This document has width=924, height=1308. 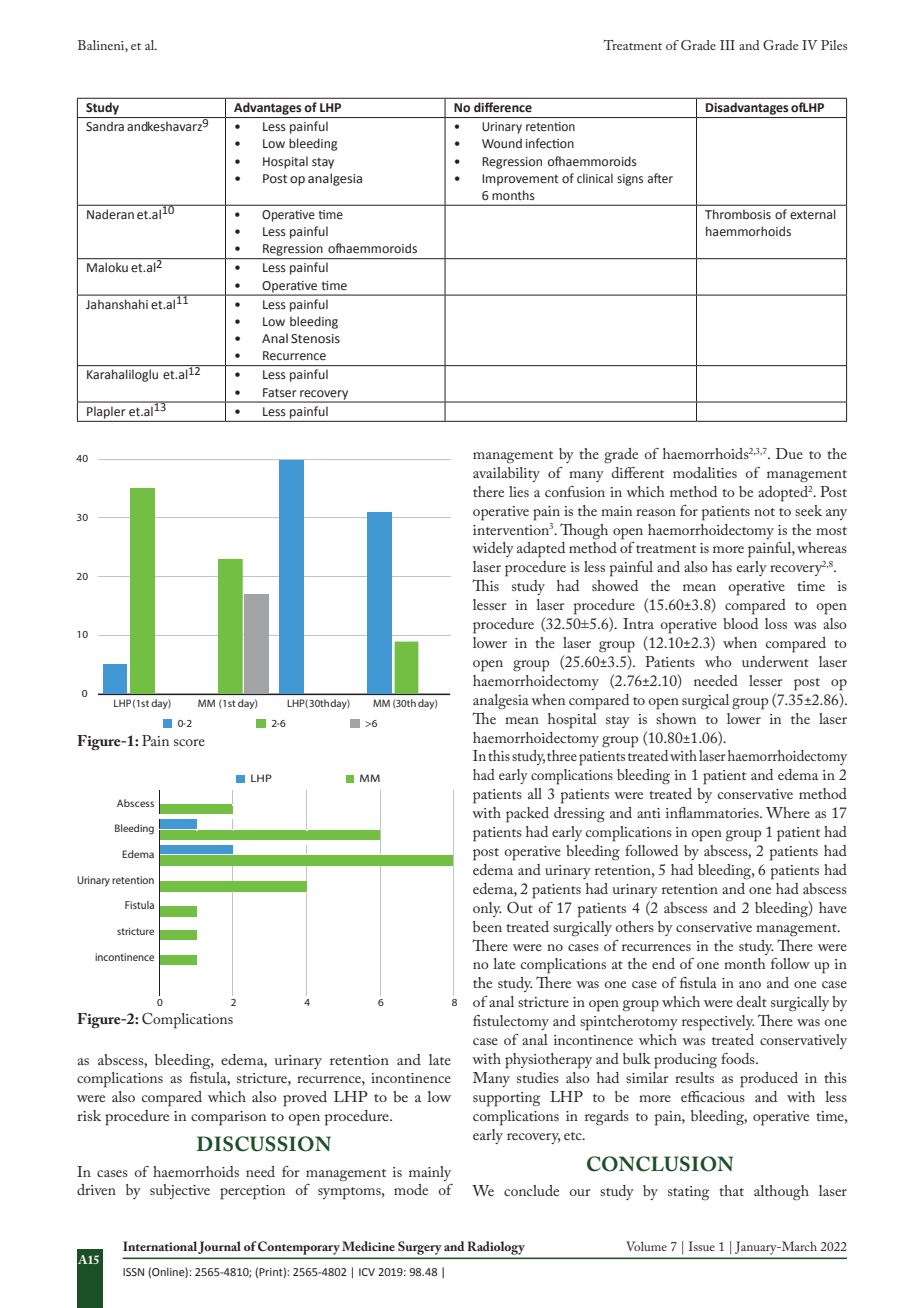 I want to click on comparison, so click(x=228, y=1118).
